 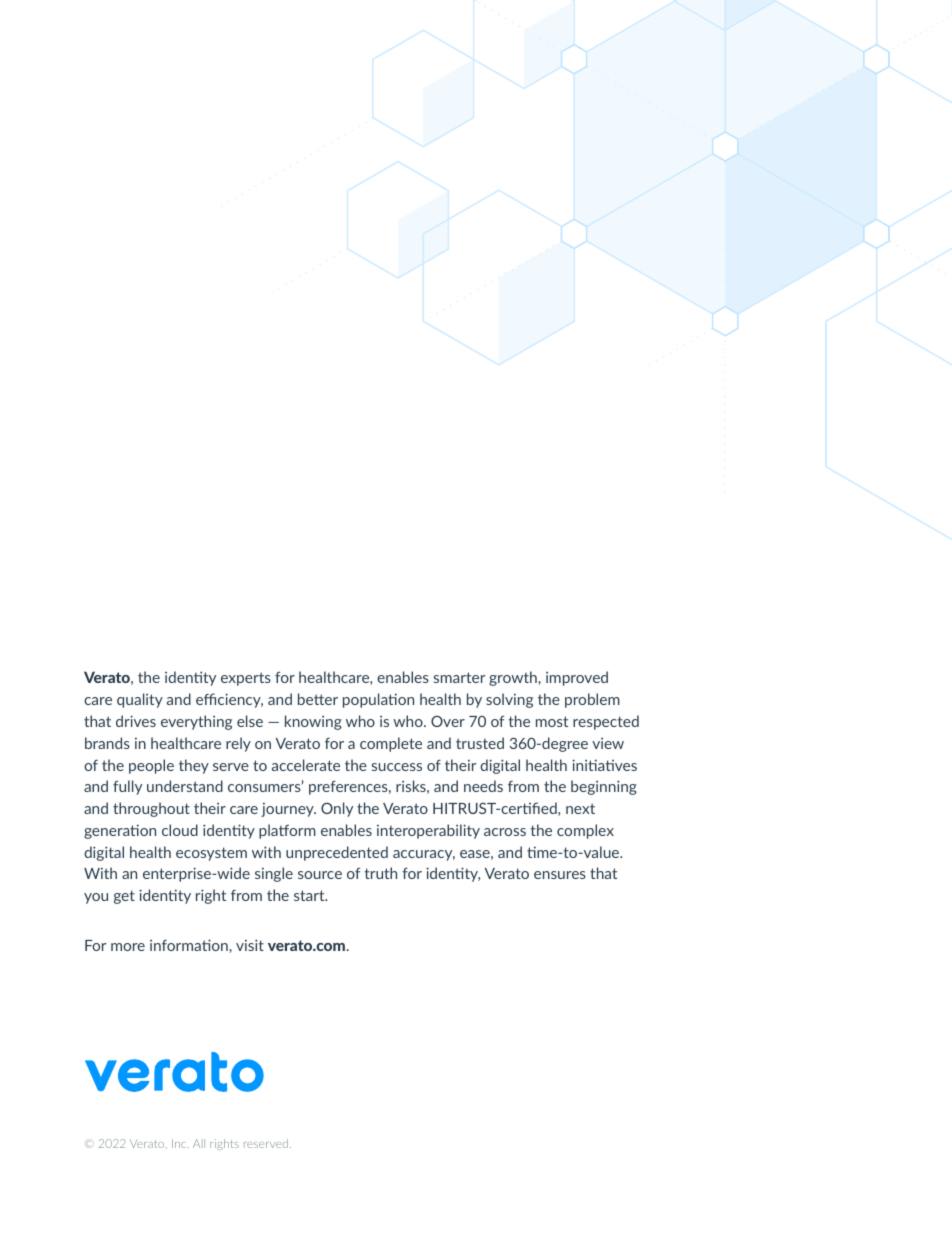 What do you see at coordinates (180, 1143) in the image?
I see `Inc` at bounding box center [180, 1143].
